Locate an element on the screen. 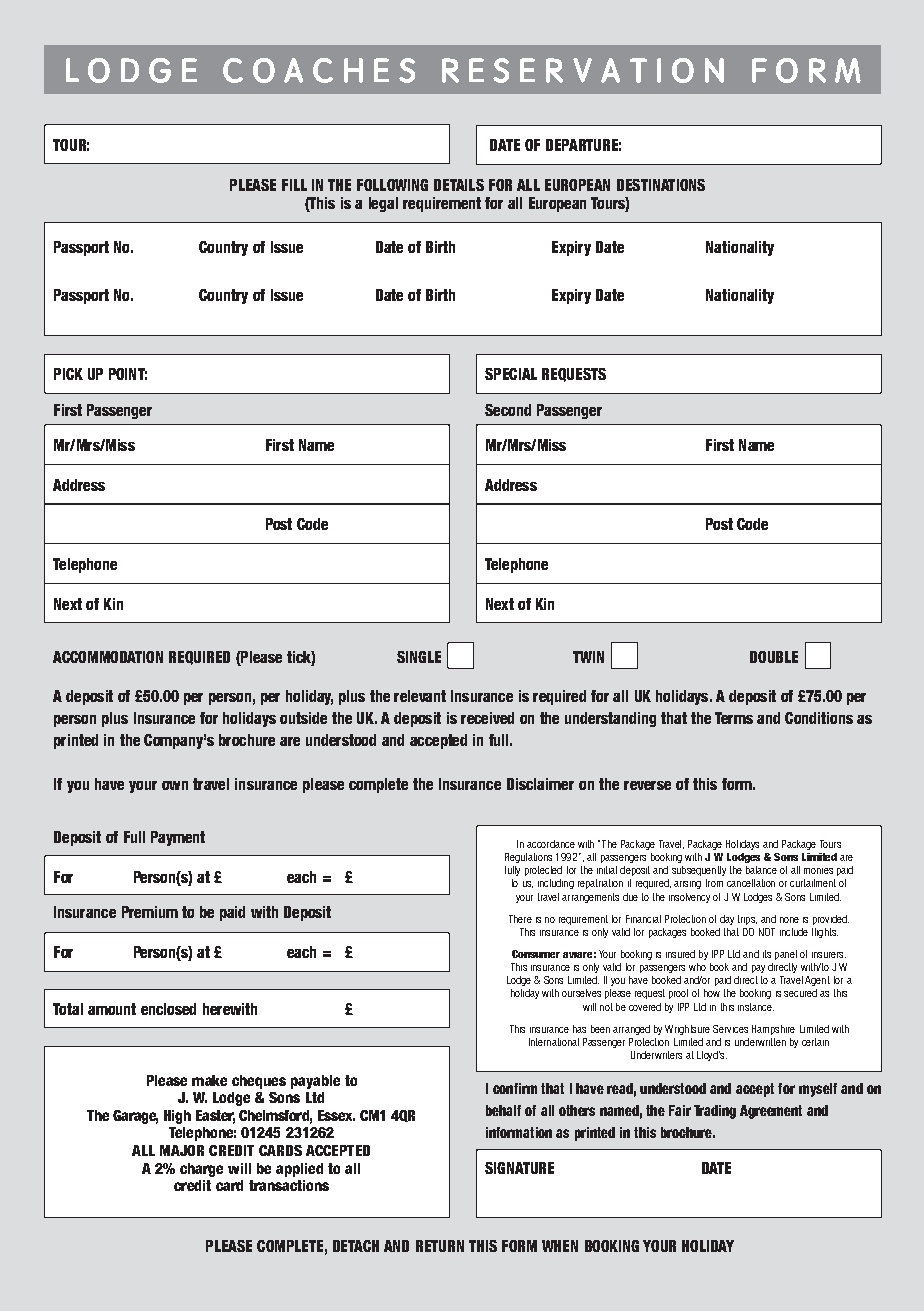 This screenshot has width=924, height=1311. DETAILS is located at coordinates (459, 185).
